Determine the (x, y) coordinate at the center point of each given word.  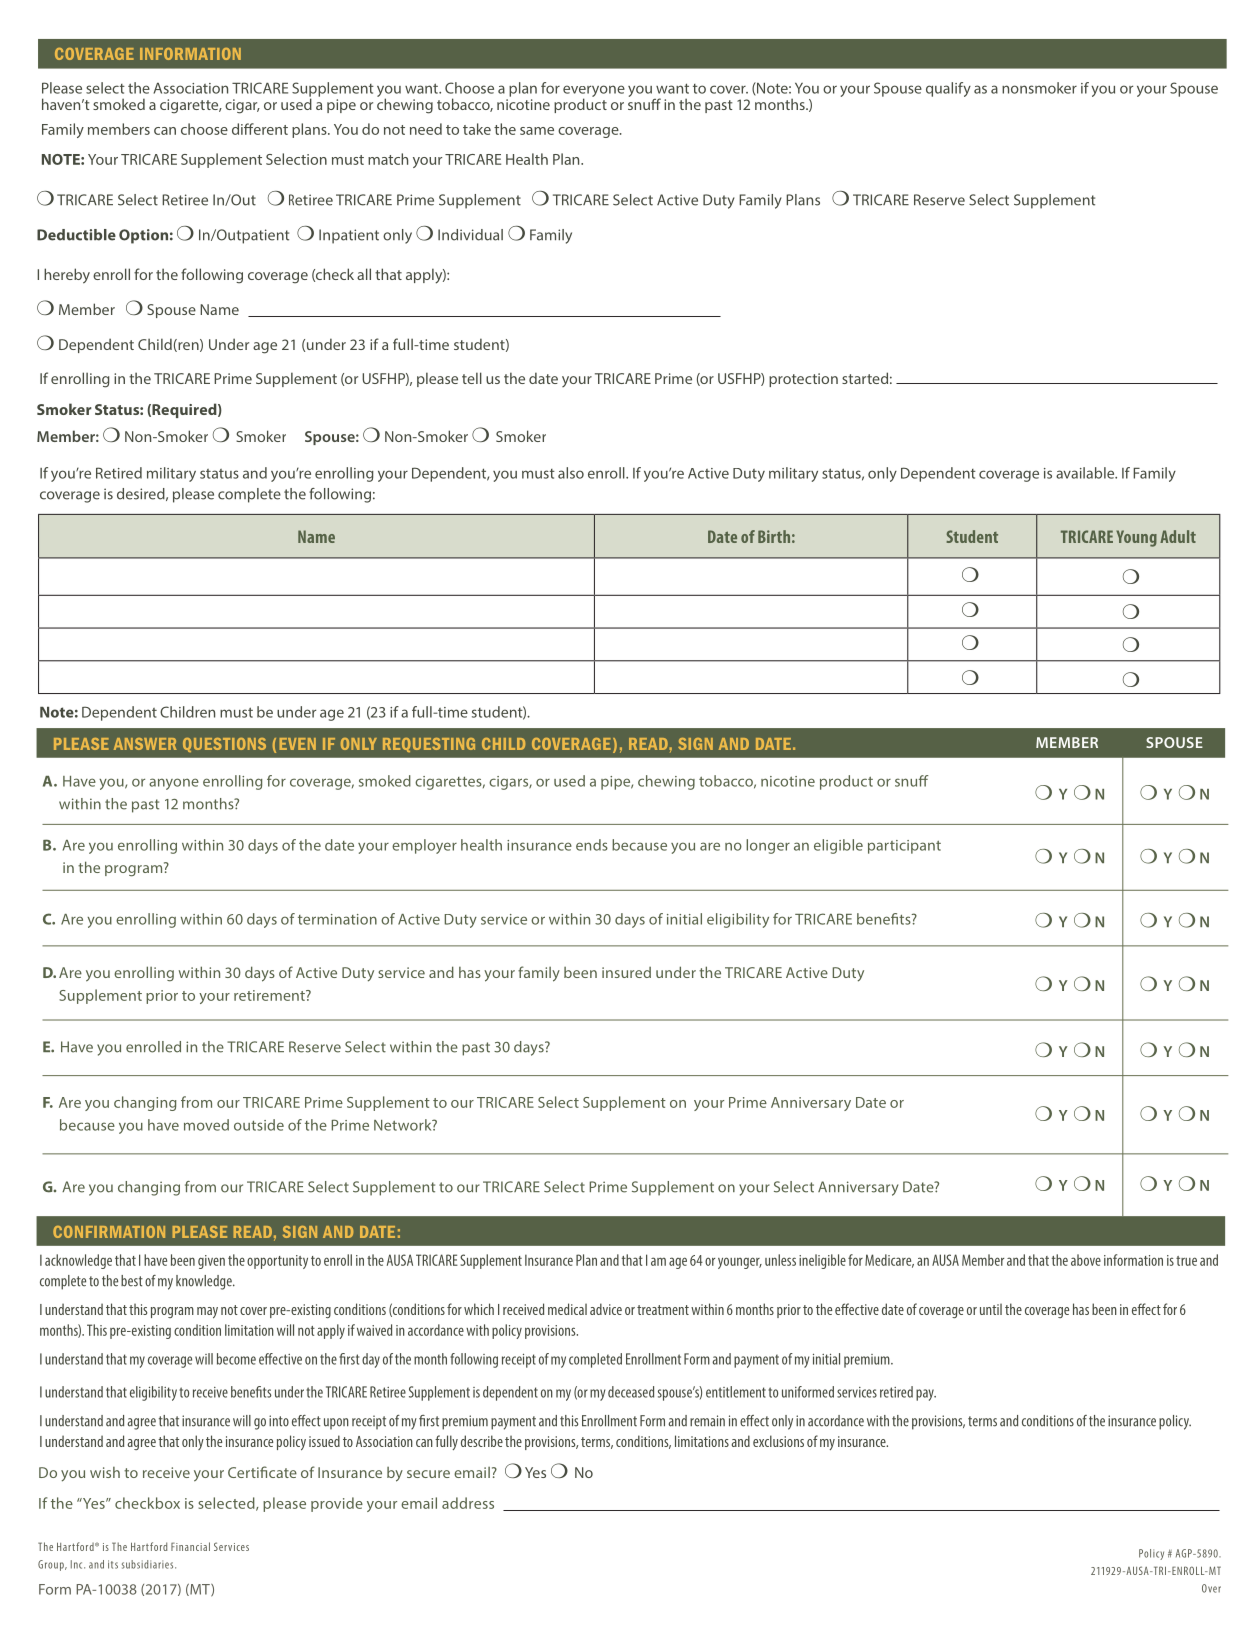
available (1086, 473)
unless (780, 1260)
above (1086, 1260)
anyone (174, 784)
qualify (948, 89)
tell (472, 378)
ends (592, 845)
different (260, 129)
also (571, 473)
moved (206, 1125)
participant (904, 847)
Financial (190, 1546)
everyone (594, 92)
